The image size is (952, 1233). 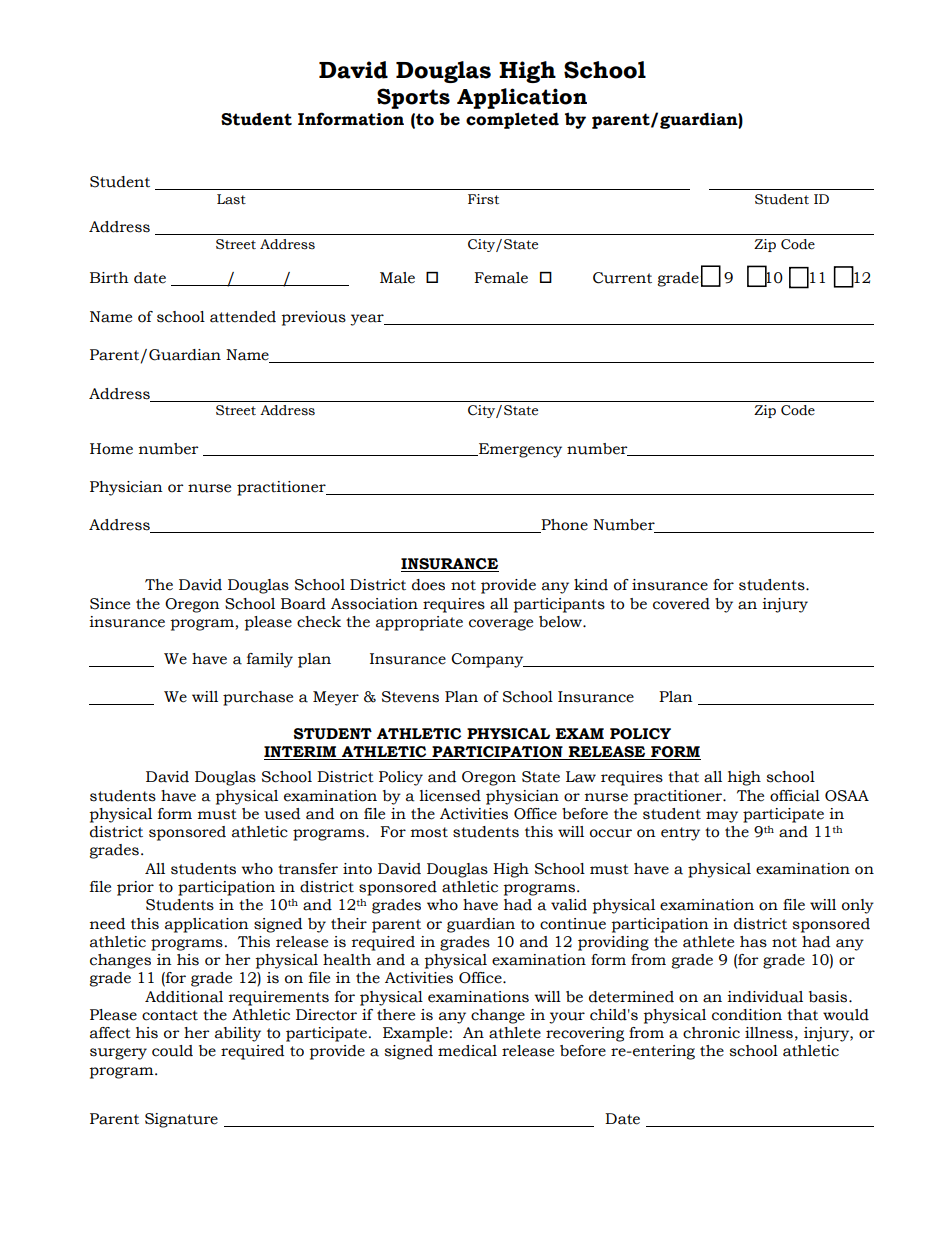 I want to click on attended, so click(x=243, y=317).
